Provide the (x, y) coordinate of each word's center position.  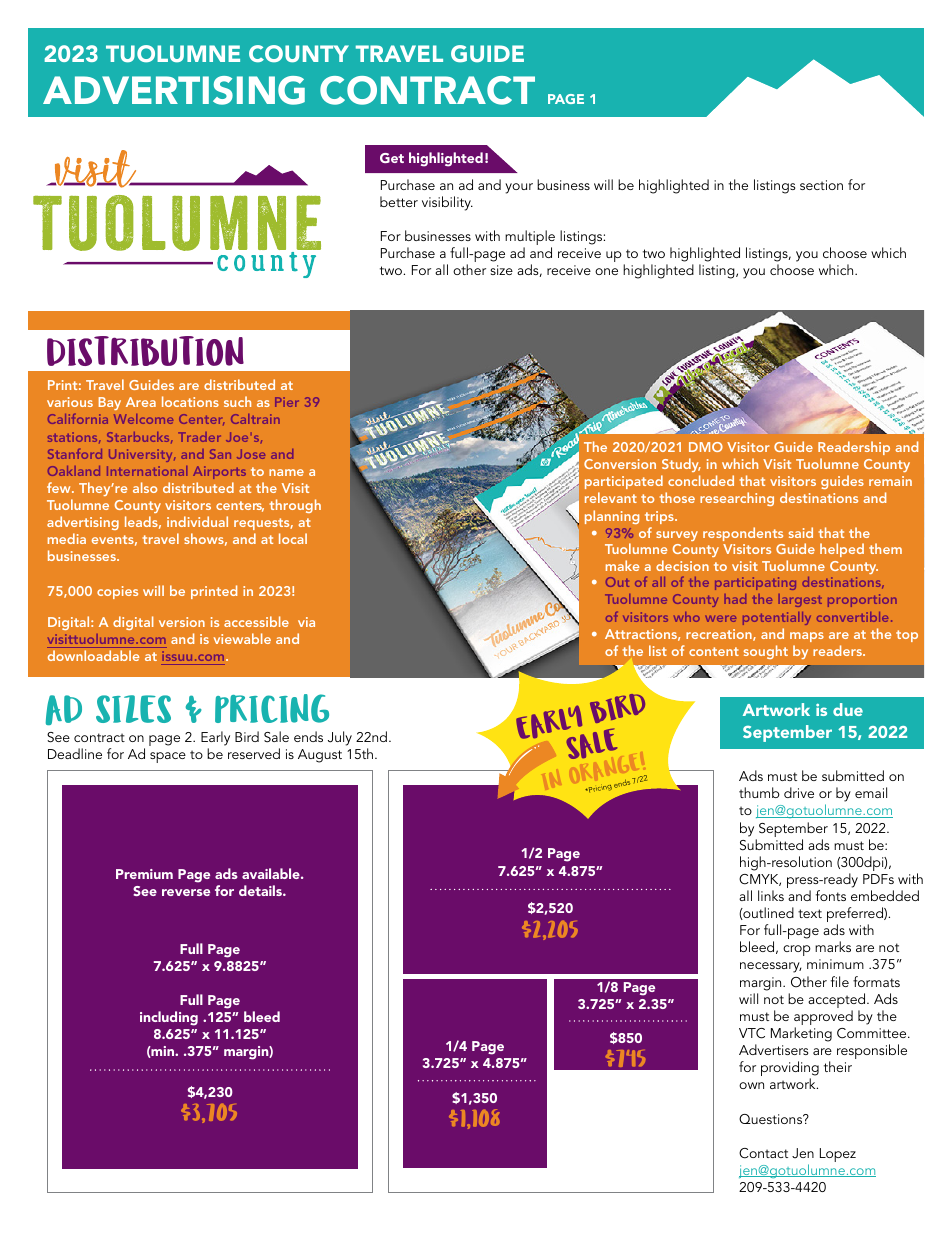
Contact (763, 1153)
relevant (611, 497)
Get (392, 158)
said (801, 532)
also (145, 487)
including (169, 1018)
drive (799, 792)
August (320, 756)
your (519, 188)
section (821, 185)
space (168, 757)
